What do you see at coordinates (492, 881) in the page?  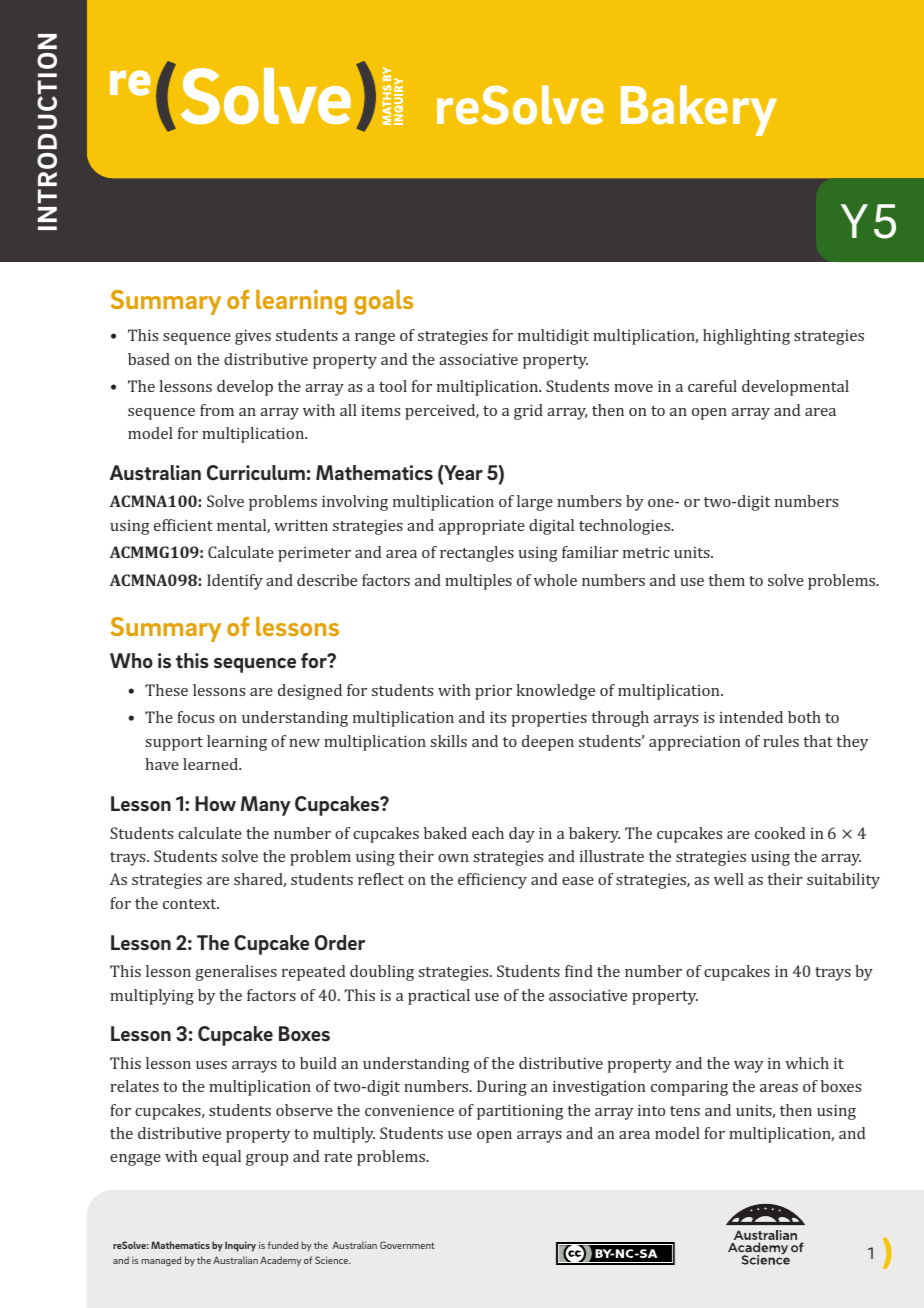 I see `efficiency` at bounding box center [492, 881].
